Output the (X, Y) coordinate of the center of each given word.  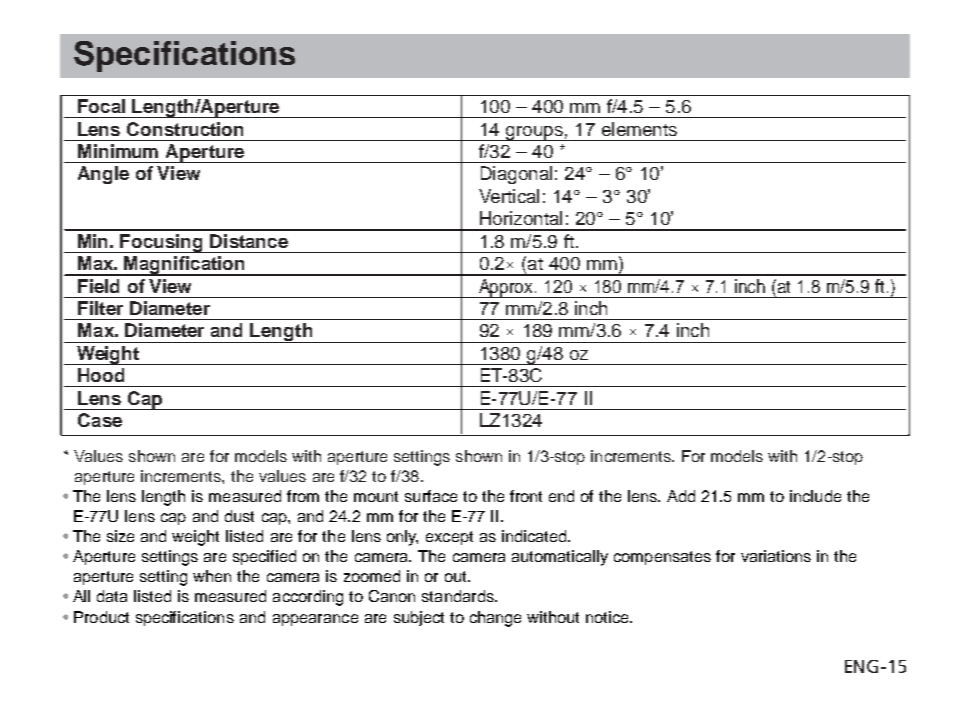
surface (431, 496)
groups (534, 133)
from (303, 496)
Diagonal (516, 175)
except (449, 538)
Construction (185, 129)
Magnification (185, 266)
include (815, 496)
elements (639, 129)
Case (100, 420)
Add (681, 496)
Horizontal (521, 218)
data (112, 596)
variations (776, 556)
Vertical (509, 196)
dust (239, 516)
